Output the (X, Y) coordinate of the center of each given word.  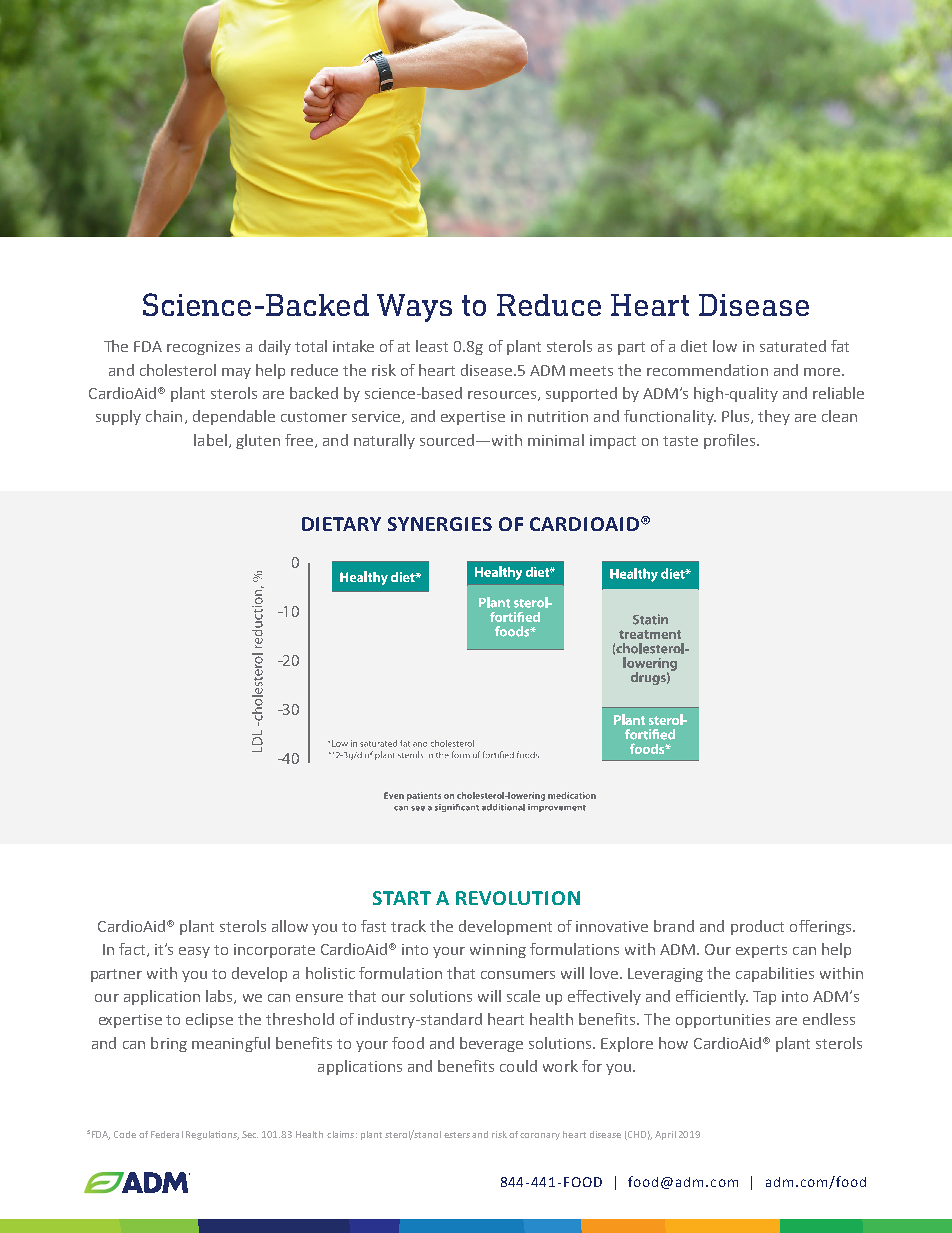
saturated (793, 346)
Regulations (212, 1135)
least (432, 346)
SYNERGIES (440, 524)
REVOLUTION (518, 898)
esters (457, 1135)
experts (761, 951)
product (757, 927)
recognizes (203, 348)
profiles (731, 441)
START (402, 898)
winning (498, 951)
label (210, 440)
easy (194, 952)
